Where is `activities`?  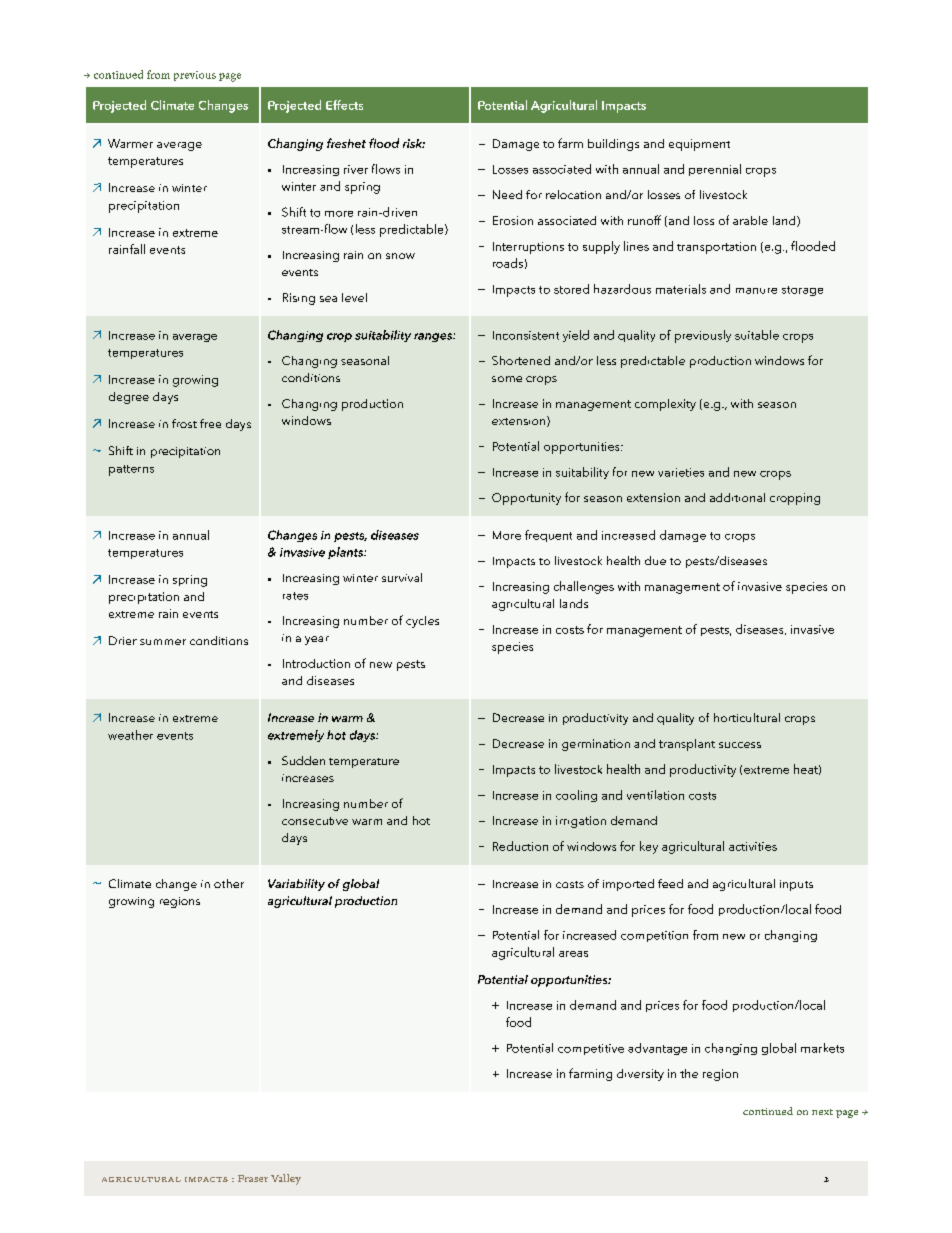
activities is located at coordinates (753, 846).
